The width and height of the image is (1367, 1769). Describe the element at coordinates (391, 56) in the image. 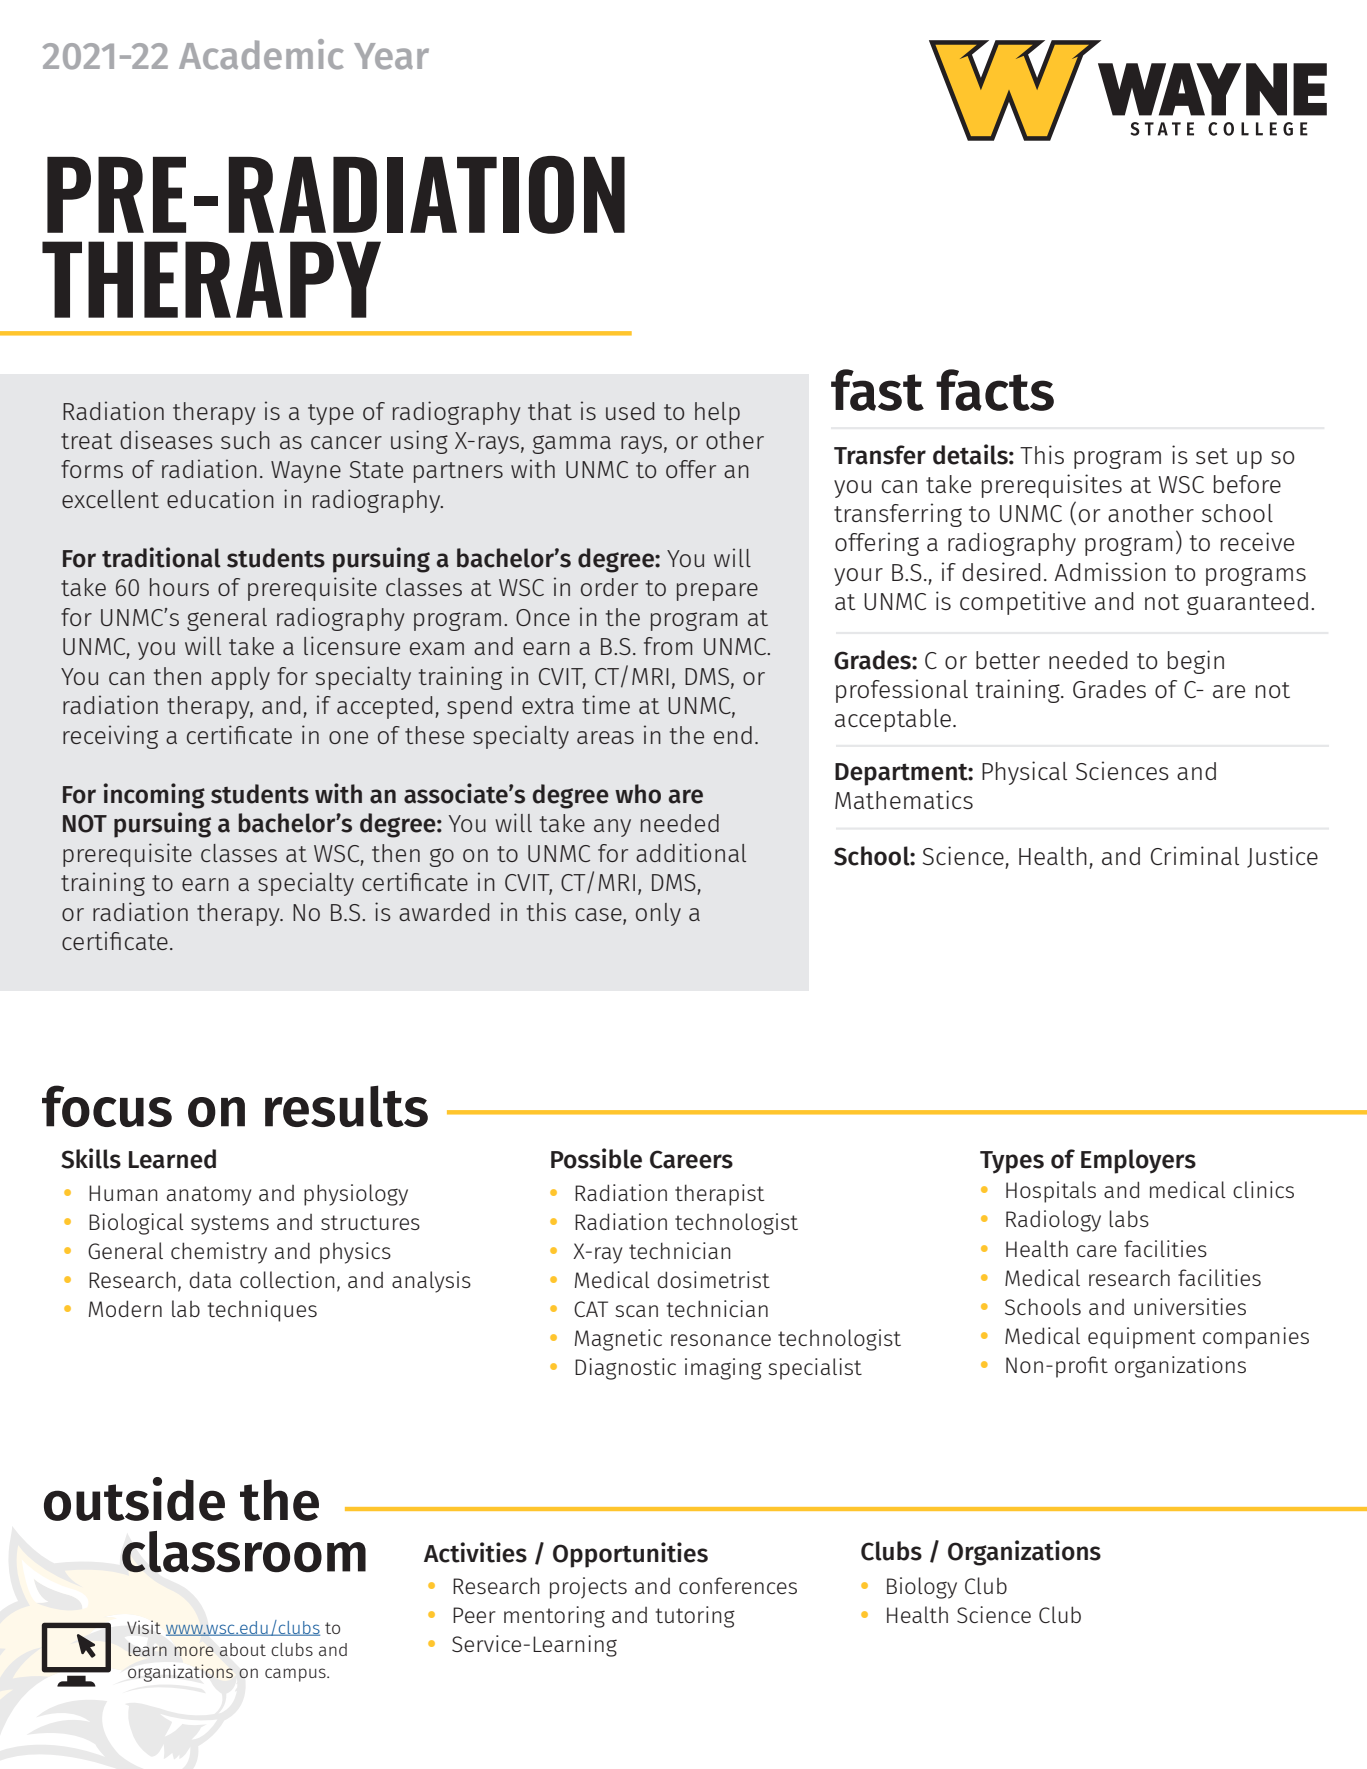

I see `Year` at that location.
